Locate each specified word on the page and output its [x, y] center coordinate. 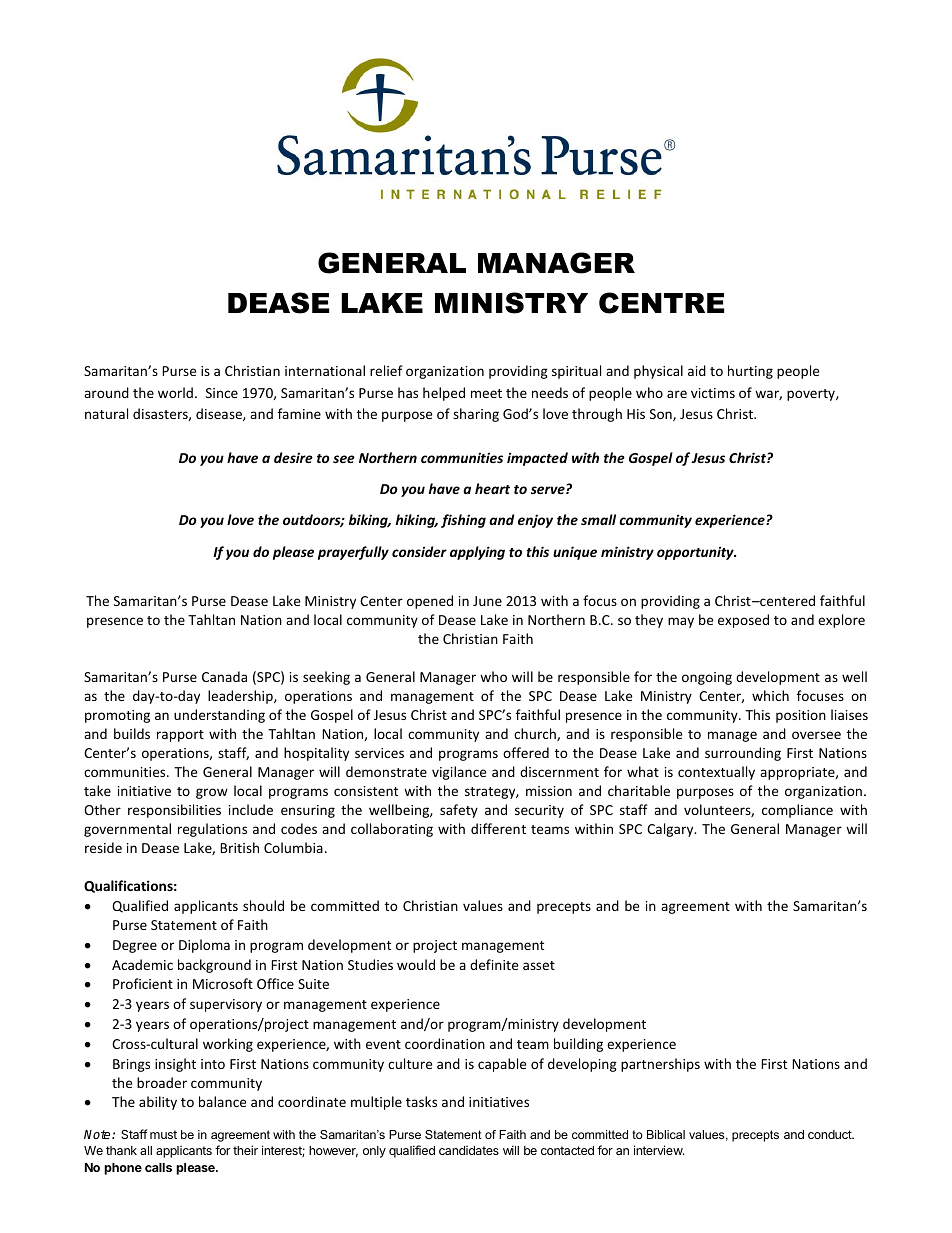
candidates [469, 1150]
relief [386, 370]
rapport [180, 736]
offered [526, 752]
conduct [831, 1134]
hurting [750, 372]
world [175, 392]
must [163, 1134]
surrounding [743, 754]
